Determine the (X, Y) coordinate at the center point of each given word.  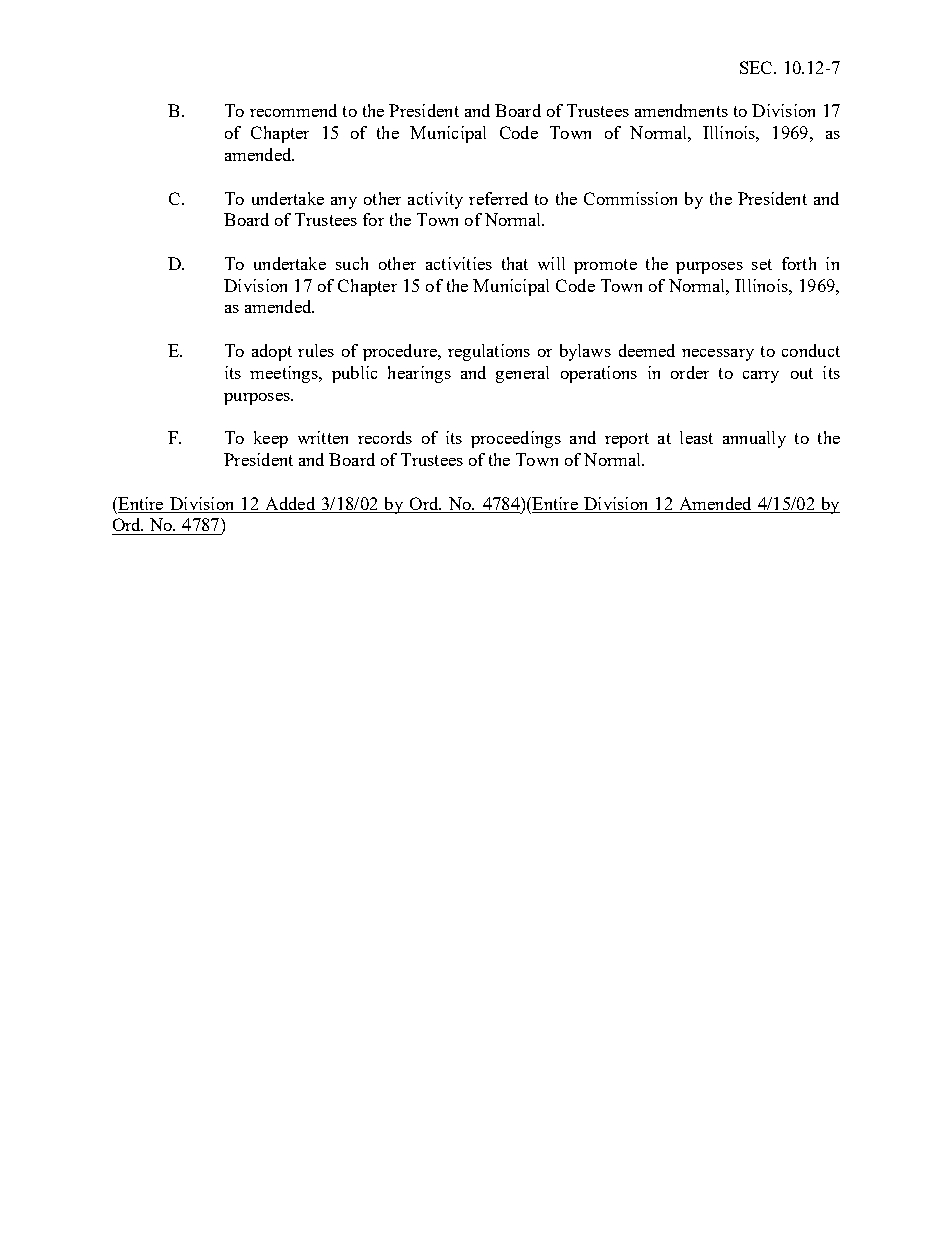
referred (498, 198)
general (522, 374)
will (551, 263)
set (762, 264)
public (354, 374)
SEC (757, 67)
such (352, 263)
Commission (630, 198)
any (344, 203)
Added (290, 503)
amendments (681, 110)
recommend (293, 110)
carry (761, 377)
